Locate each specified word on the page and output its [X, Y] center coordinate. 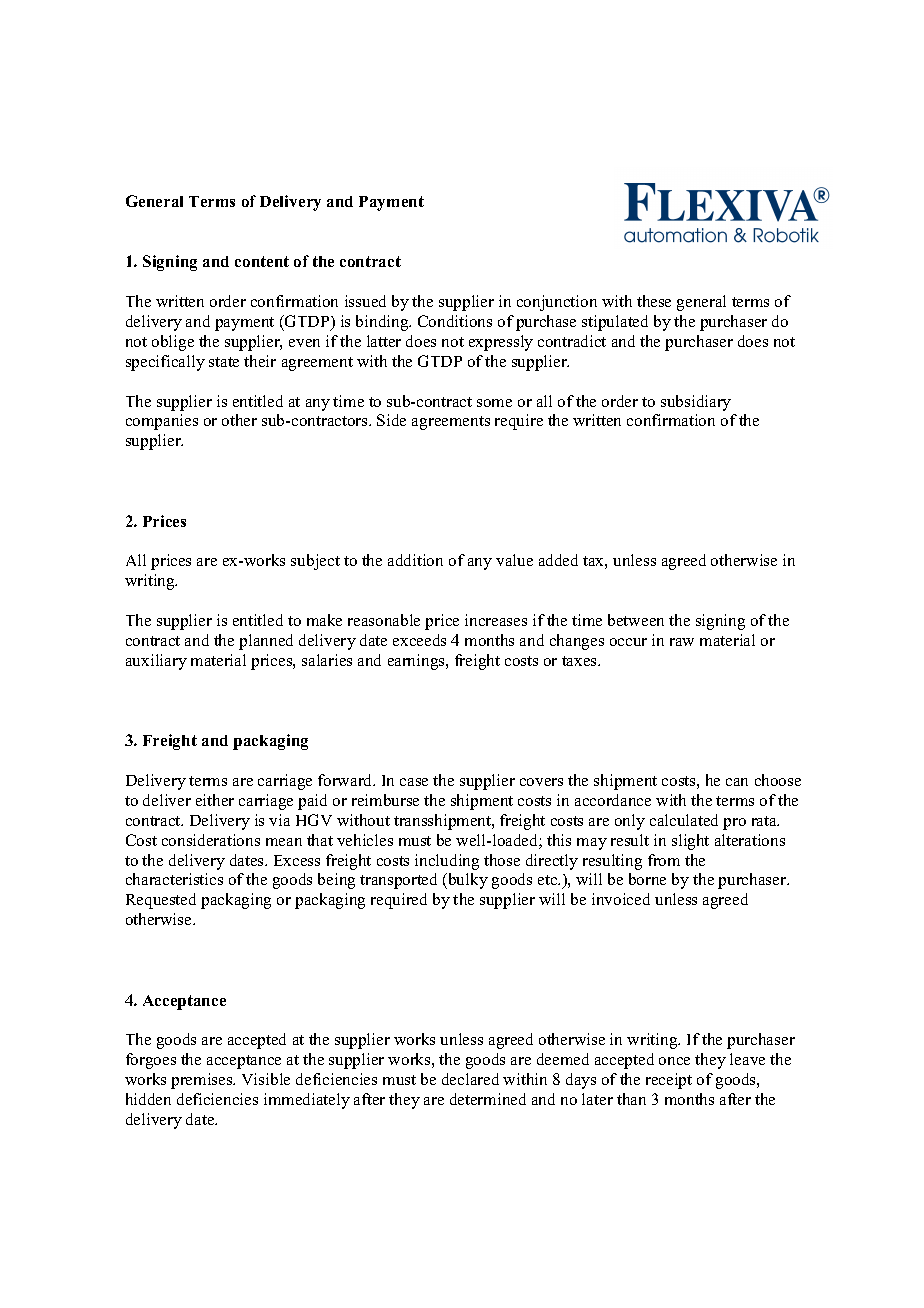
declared [470, 1079]
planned [266, 642]
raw [682, 642]
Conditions [455, 321]
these [654, 301]
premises [203, 1081]
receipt [669, 1081]
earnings [417, 662]
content [262, 261]
